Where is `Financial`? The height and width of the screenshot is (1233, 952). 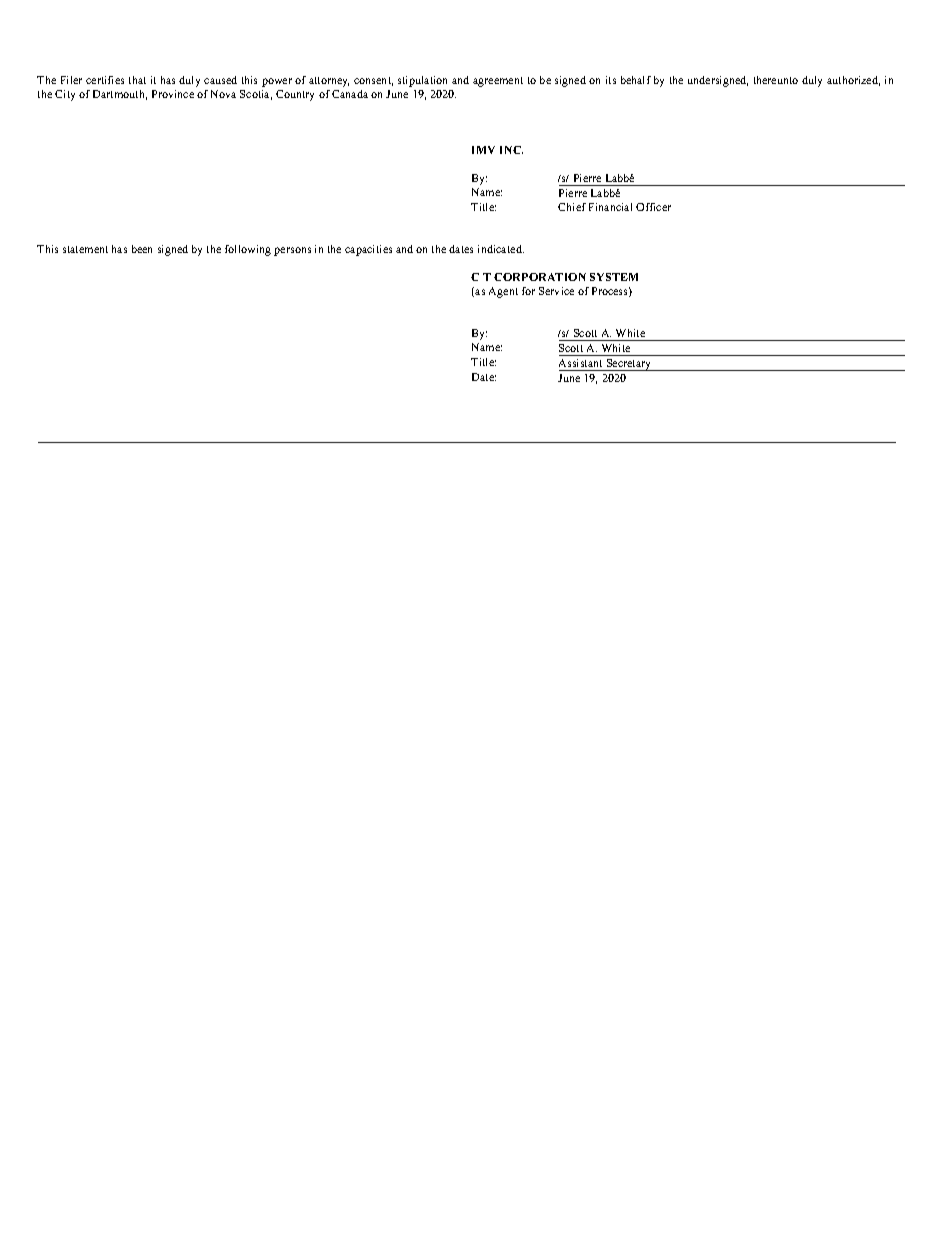 Financial is located at coordinates (610, 207).
